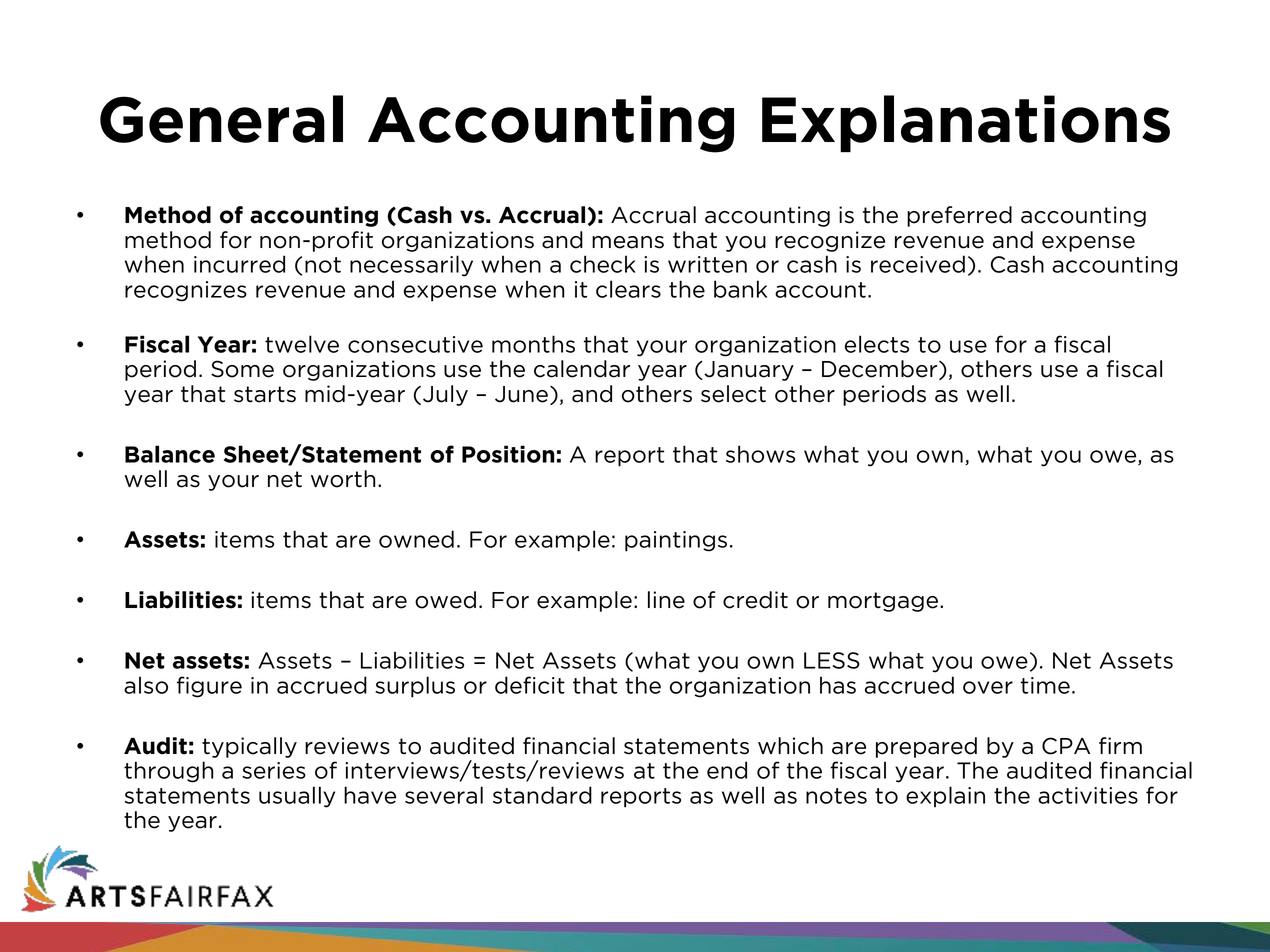 The width and height of the image is (1270, 952). What do you see at coordinates (533, 344) in the image?
I see `months` at bounding box center [533, 344].
